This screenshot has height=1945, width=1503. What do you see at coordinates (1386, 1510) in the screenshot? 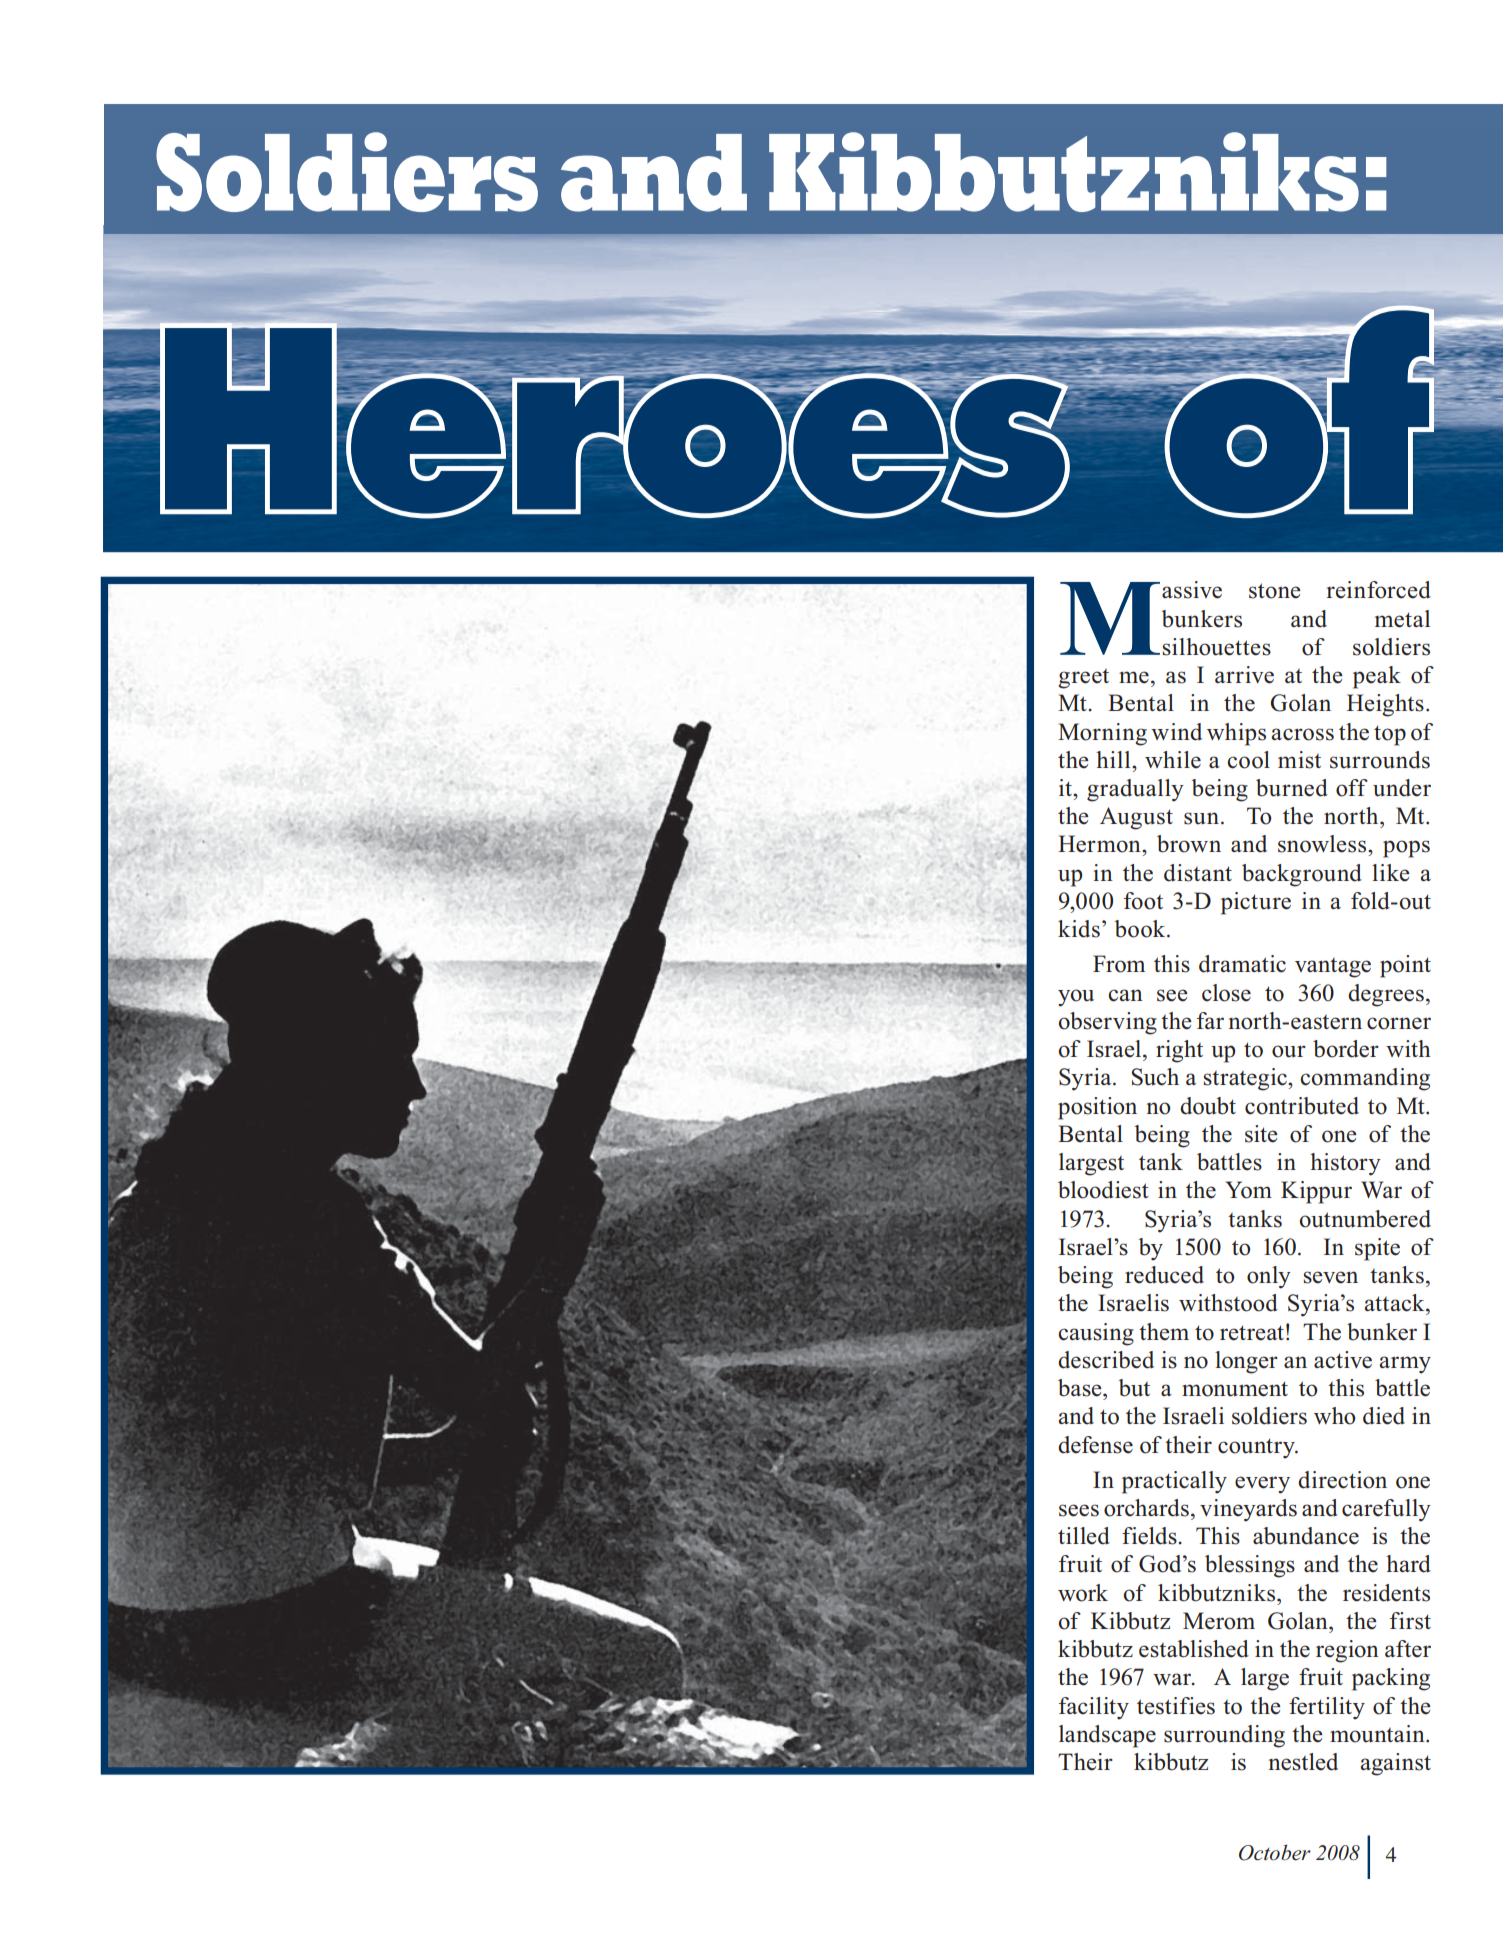
I see `carefully` at bounding box center [1386, 1510].
